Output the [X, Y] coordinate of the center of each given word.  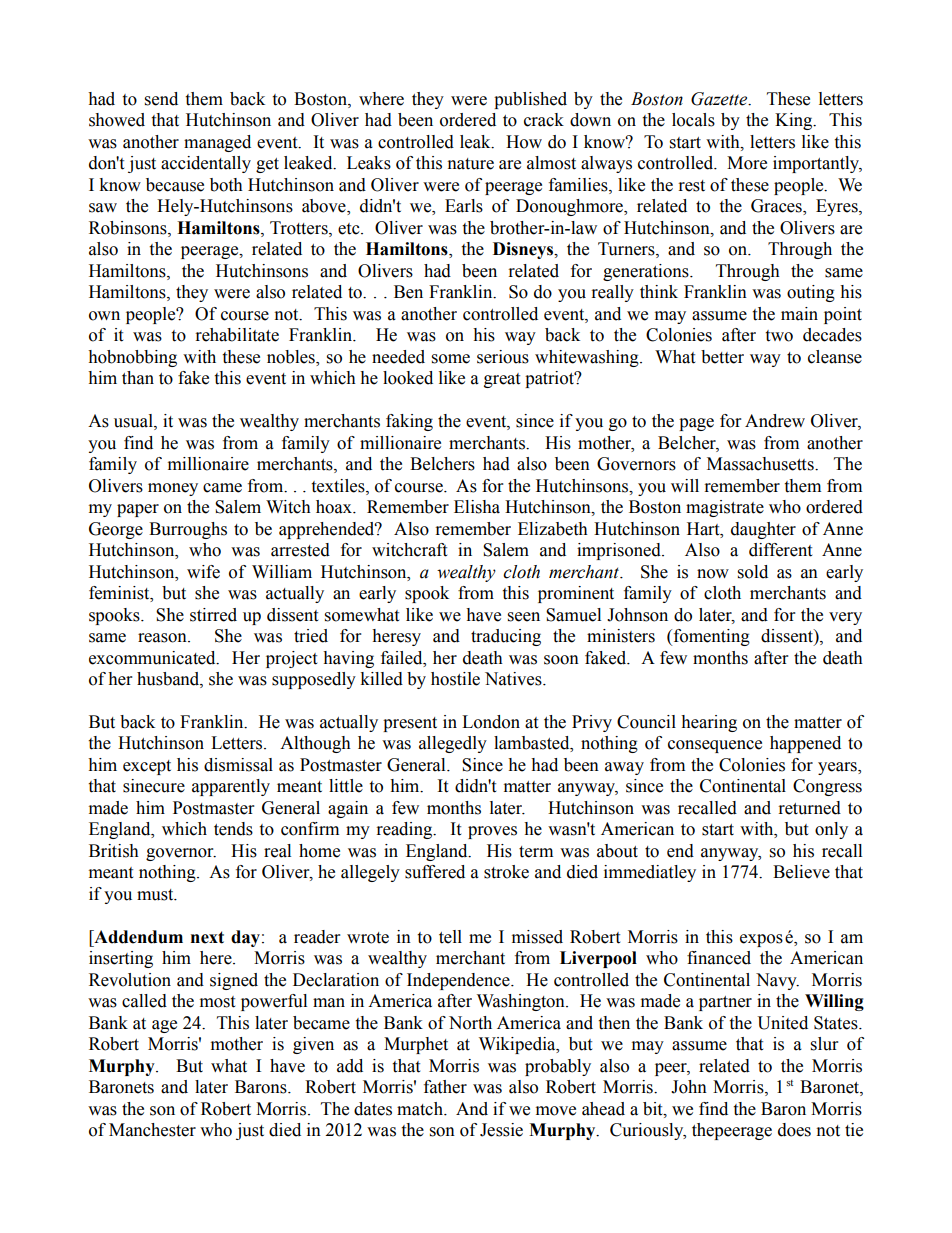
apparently [231, 787]
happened [805, 744]
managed [217, 143]
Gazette [720, 99]
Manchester [152, 1130]
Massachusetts [761, 464]
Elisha [477, 507]
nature [471, 164]
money [173, 489]
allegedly [453, 744]
